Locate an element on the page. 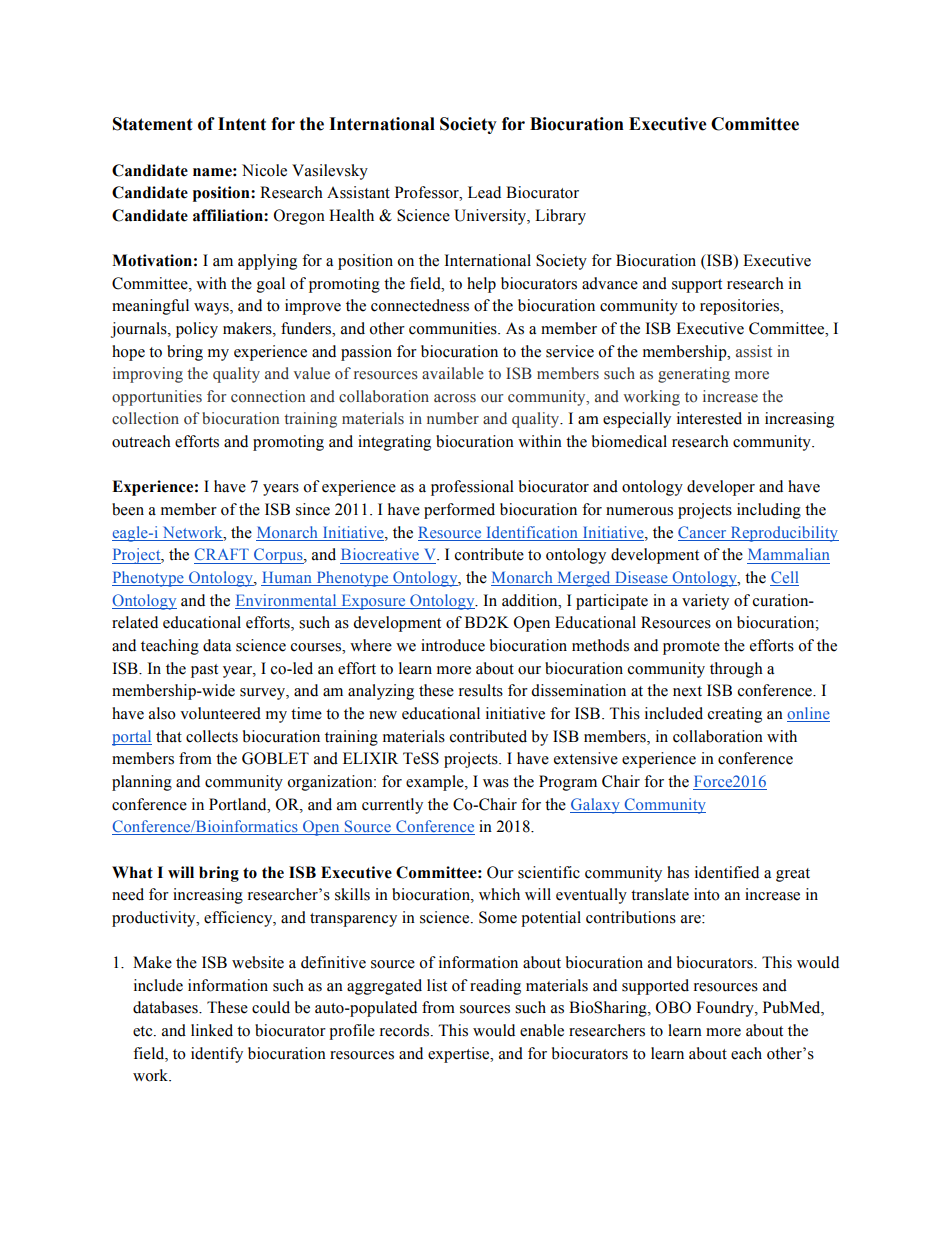  number is located at coordinates (453, 418).
